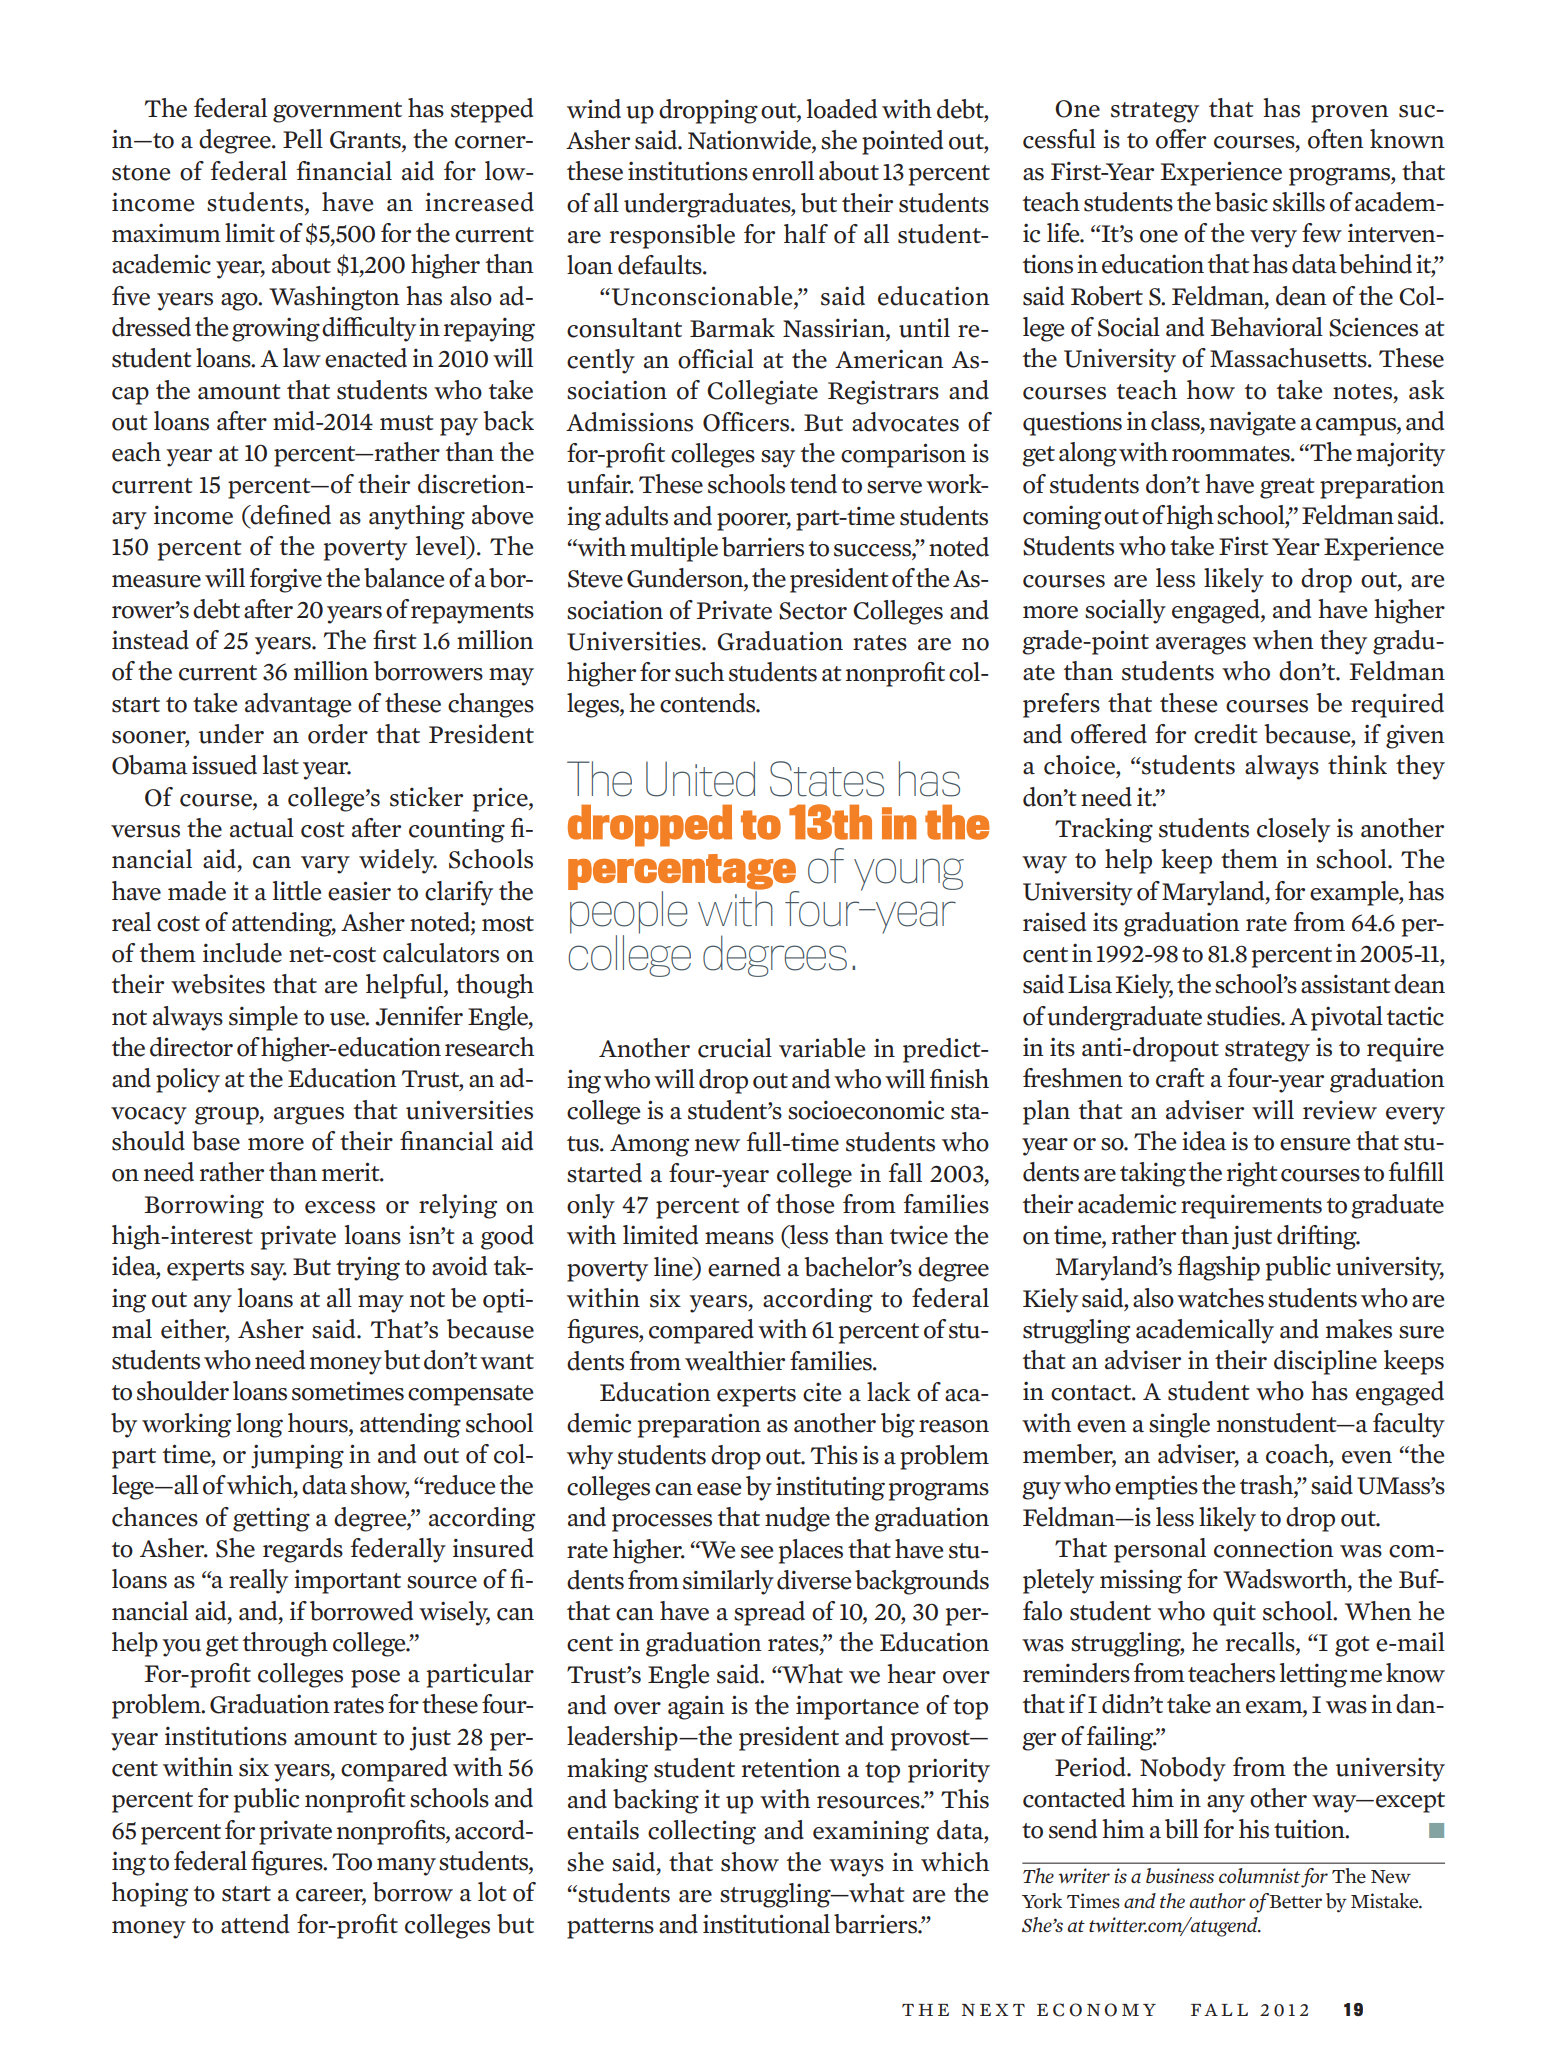 The width and height of the image is (1543, 2057). I want to click on getting, so click(271, 1519).
